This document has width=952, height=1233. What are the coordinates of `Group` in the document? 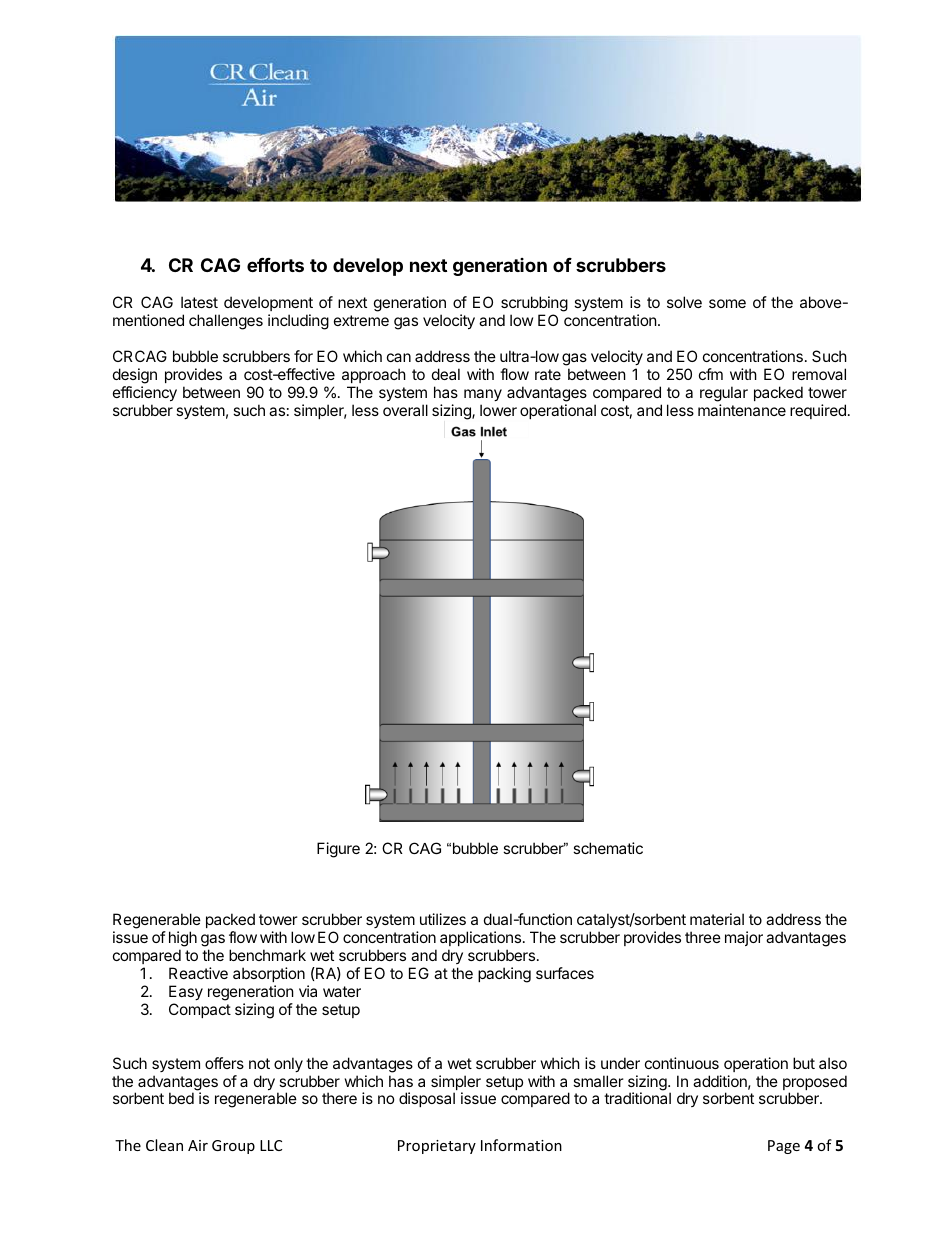 It's located at (233, 1147).
